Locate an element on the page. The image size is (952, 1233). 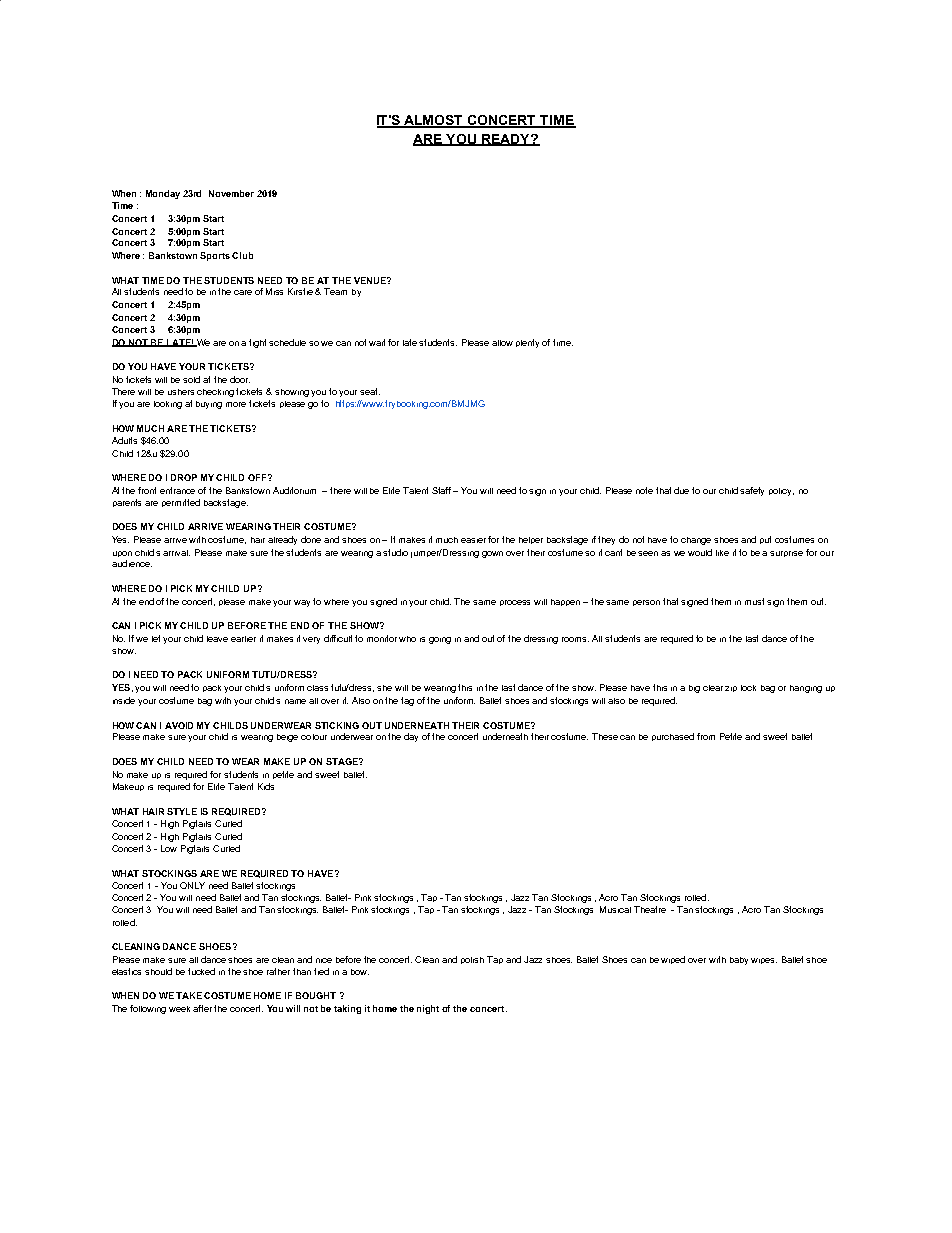
zip is located at coordinates (731, 689).
